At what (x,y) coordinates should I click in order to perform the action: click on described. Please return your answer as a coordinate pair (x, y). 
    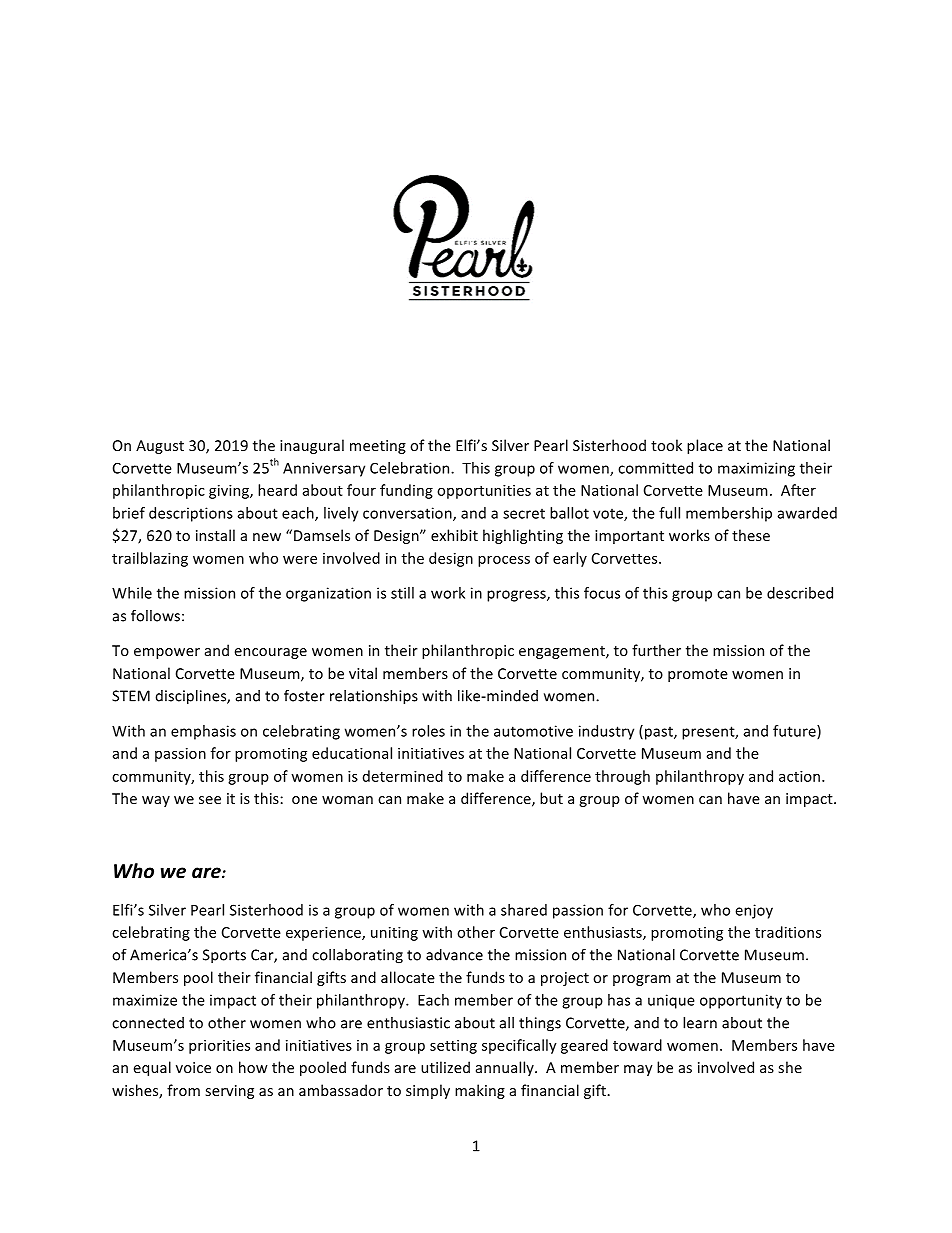
    Looking at the image, I should click on (800, 593).
